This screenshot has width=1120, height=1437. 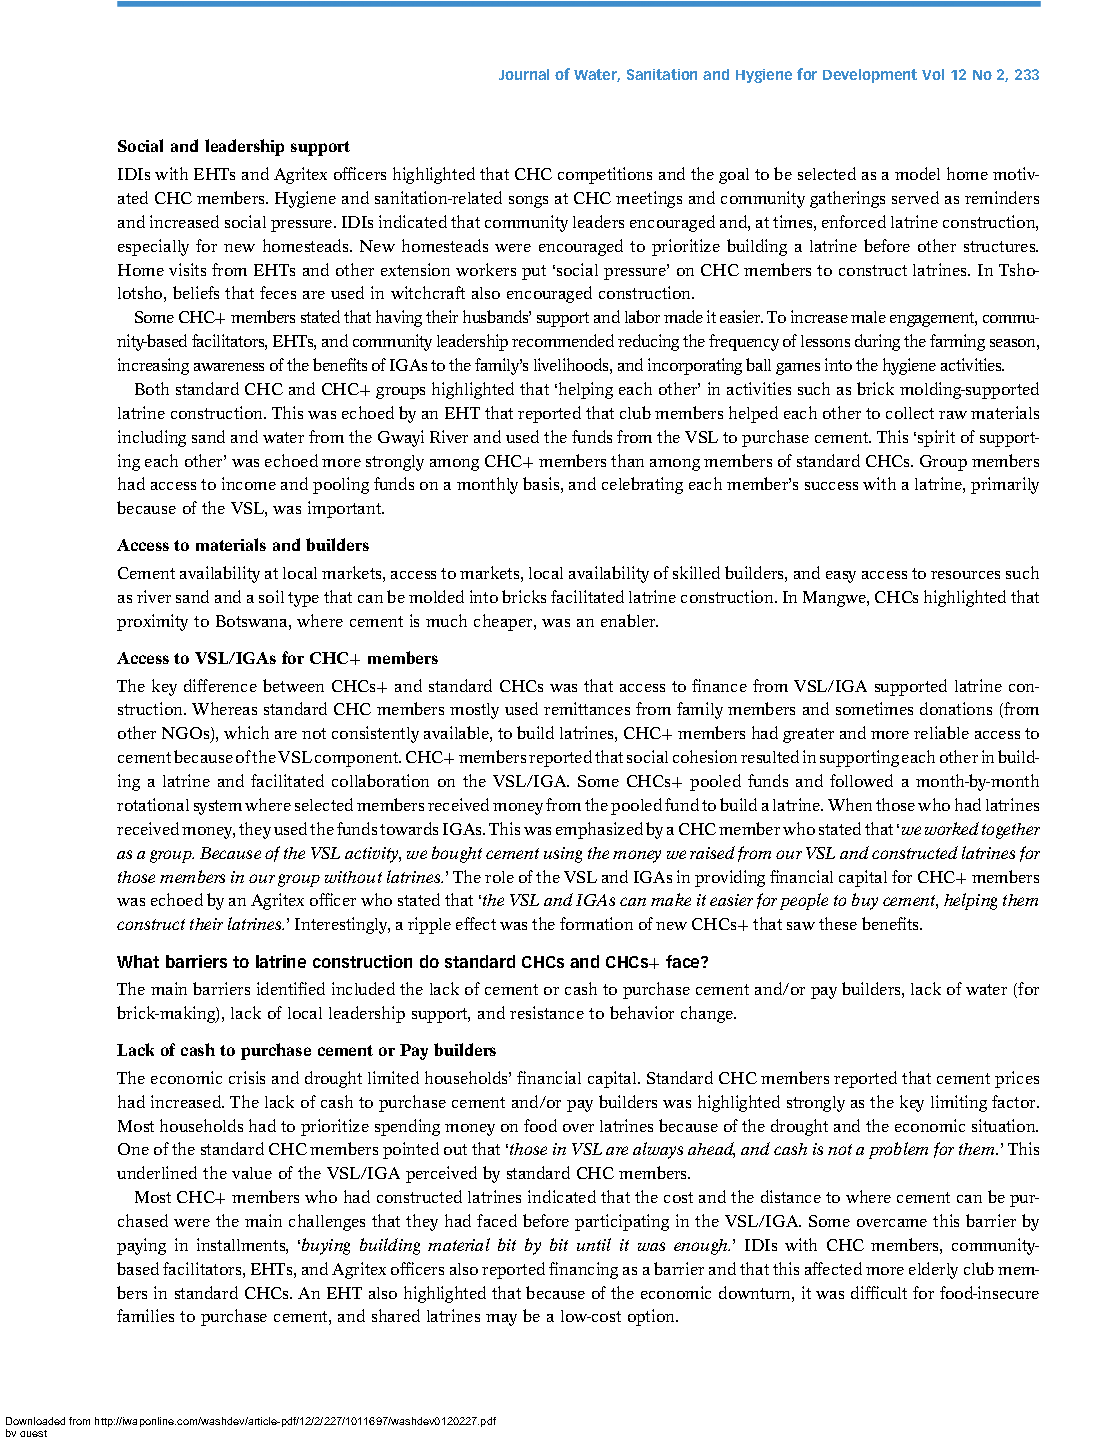 I want to click on What, so click(x=138, y=961).
